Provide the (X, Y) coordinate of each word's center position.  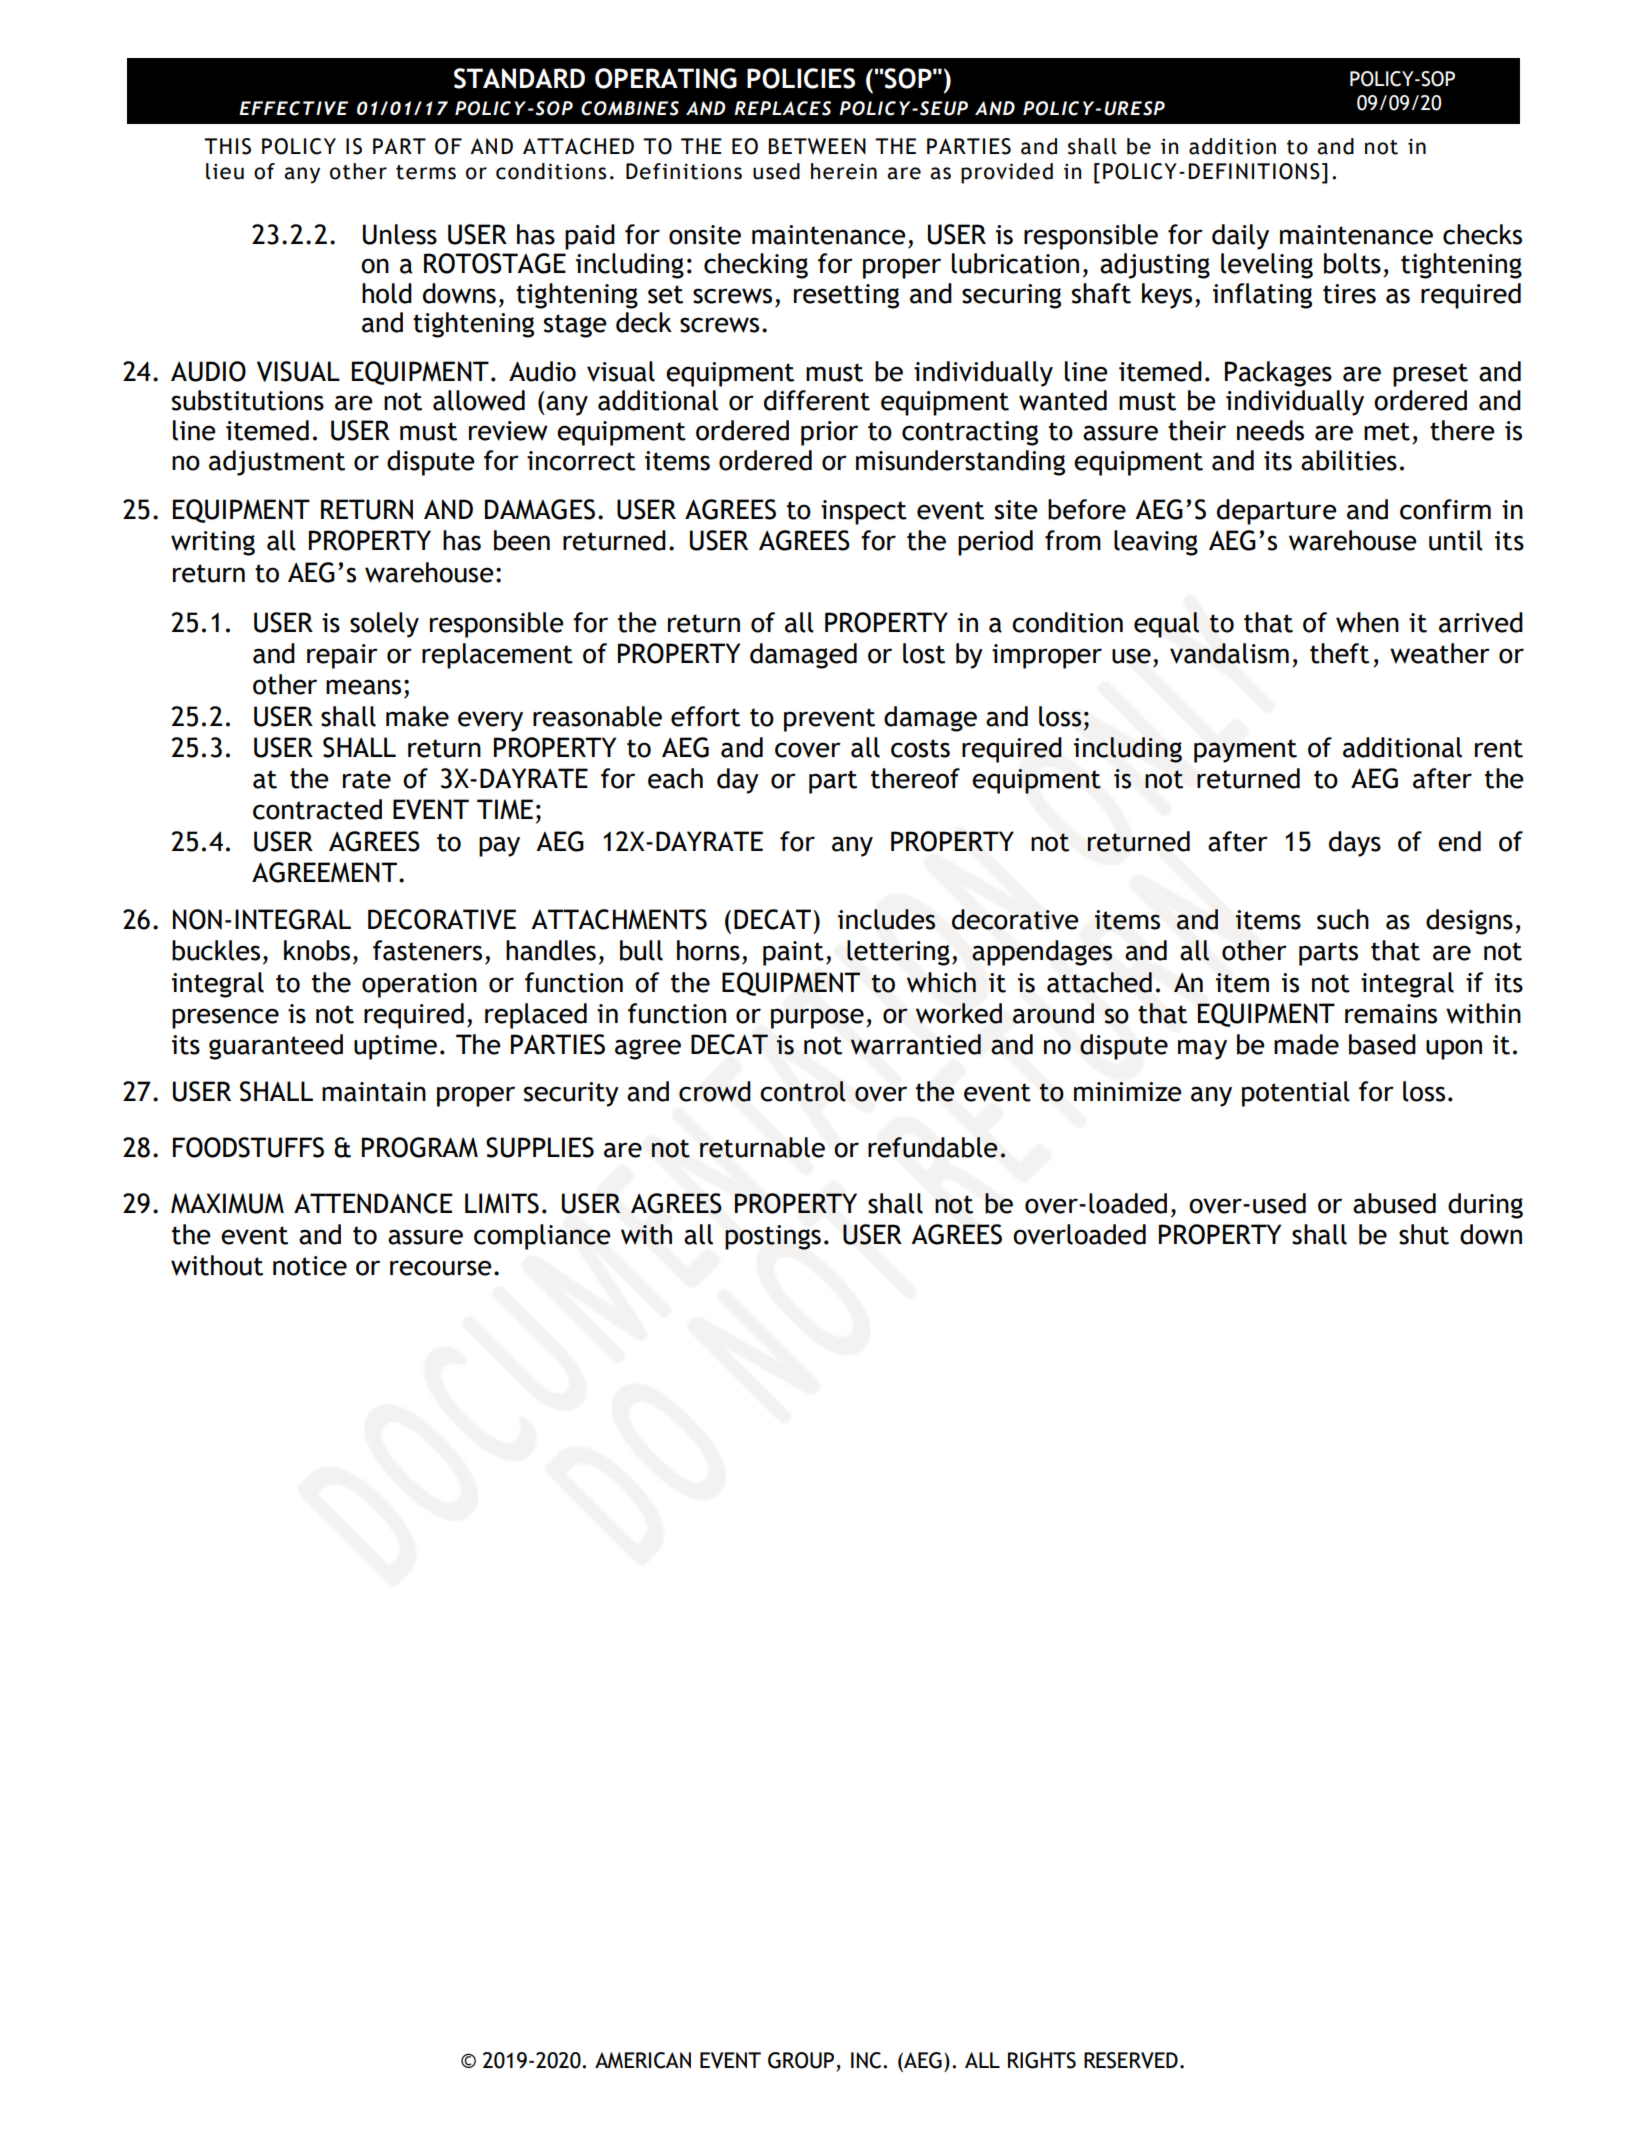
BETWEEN (817, 146)
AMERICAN (643, 2060)
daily (1240, 237)
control (803, 1091)
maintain (374, 1092)
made (1306, 1044)
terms (426, 172)
